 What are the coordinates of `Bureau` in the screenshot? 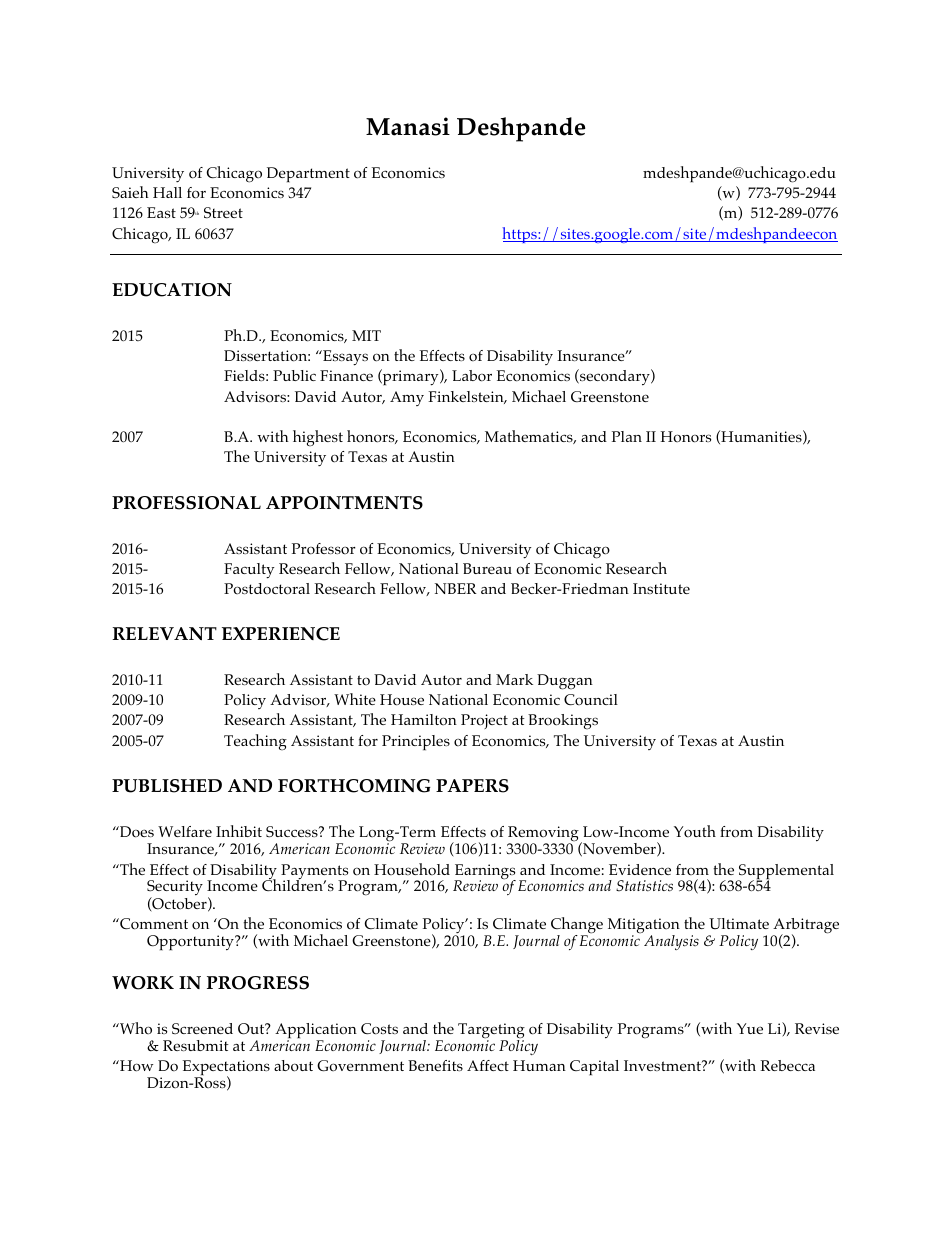 It's located at (487, 568).
